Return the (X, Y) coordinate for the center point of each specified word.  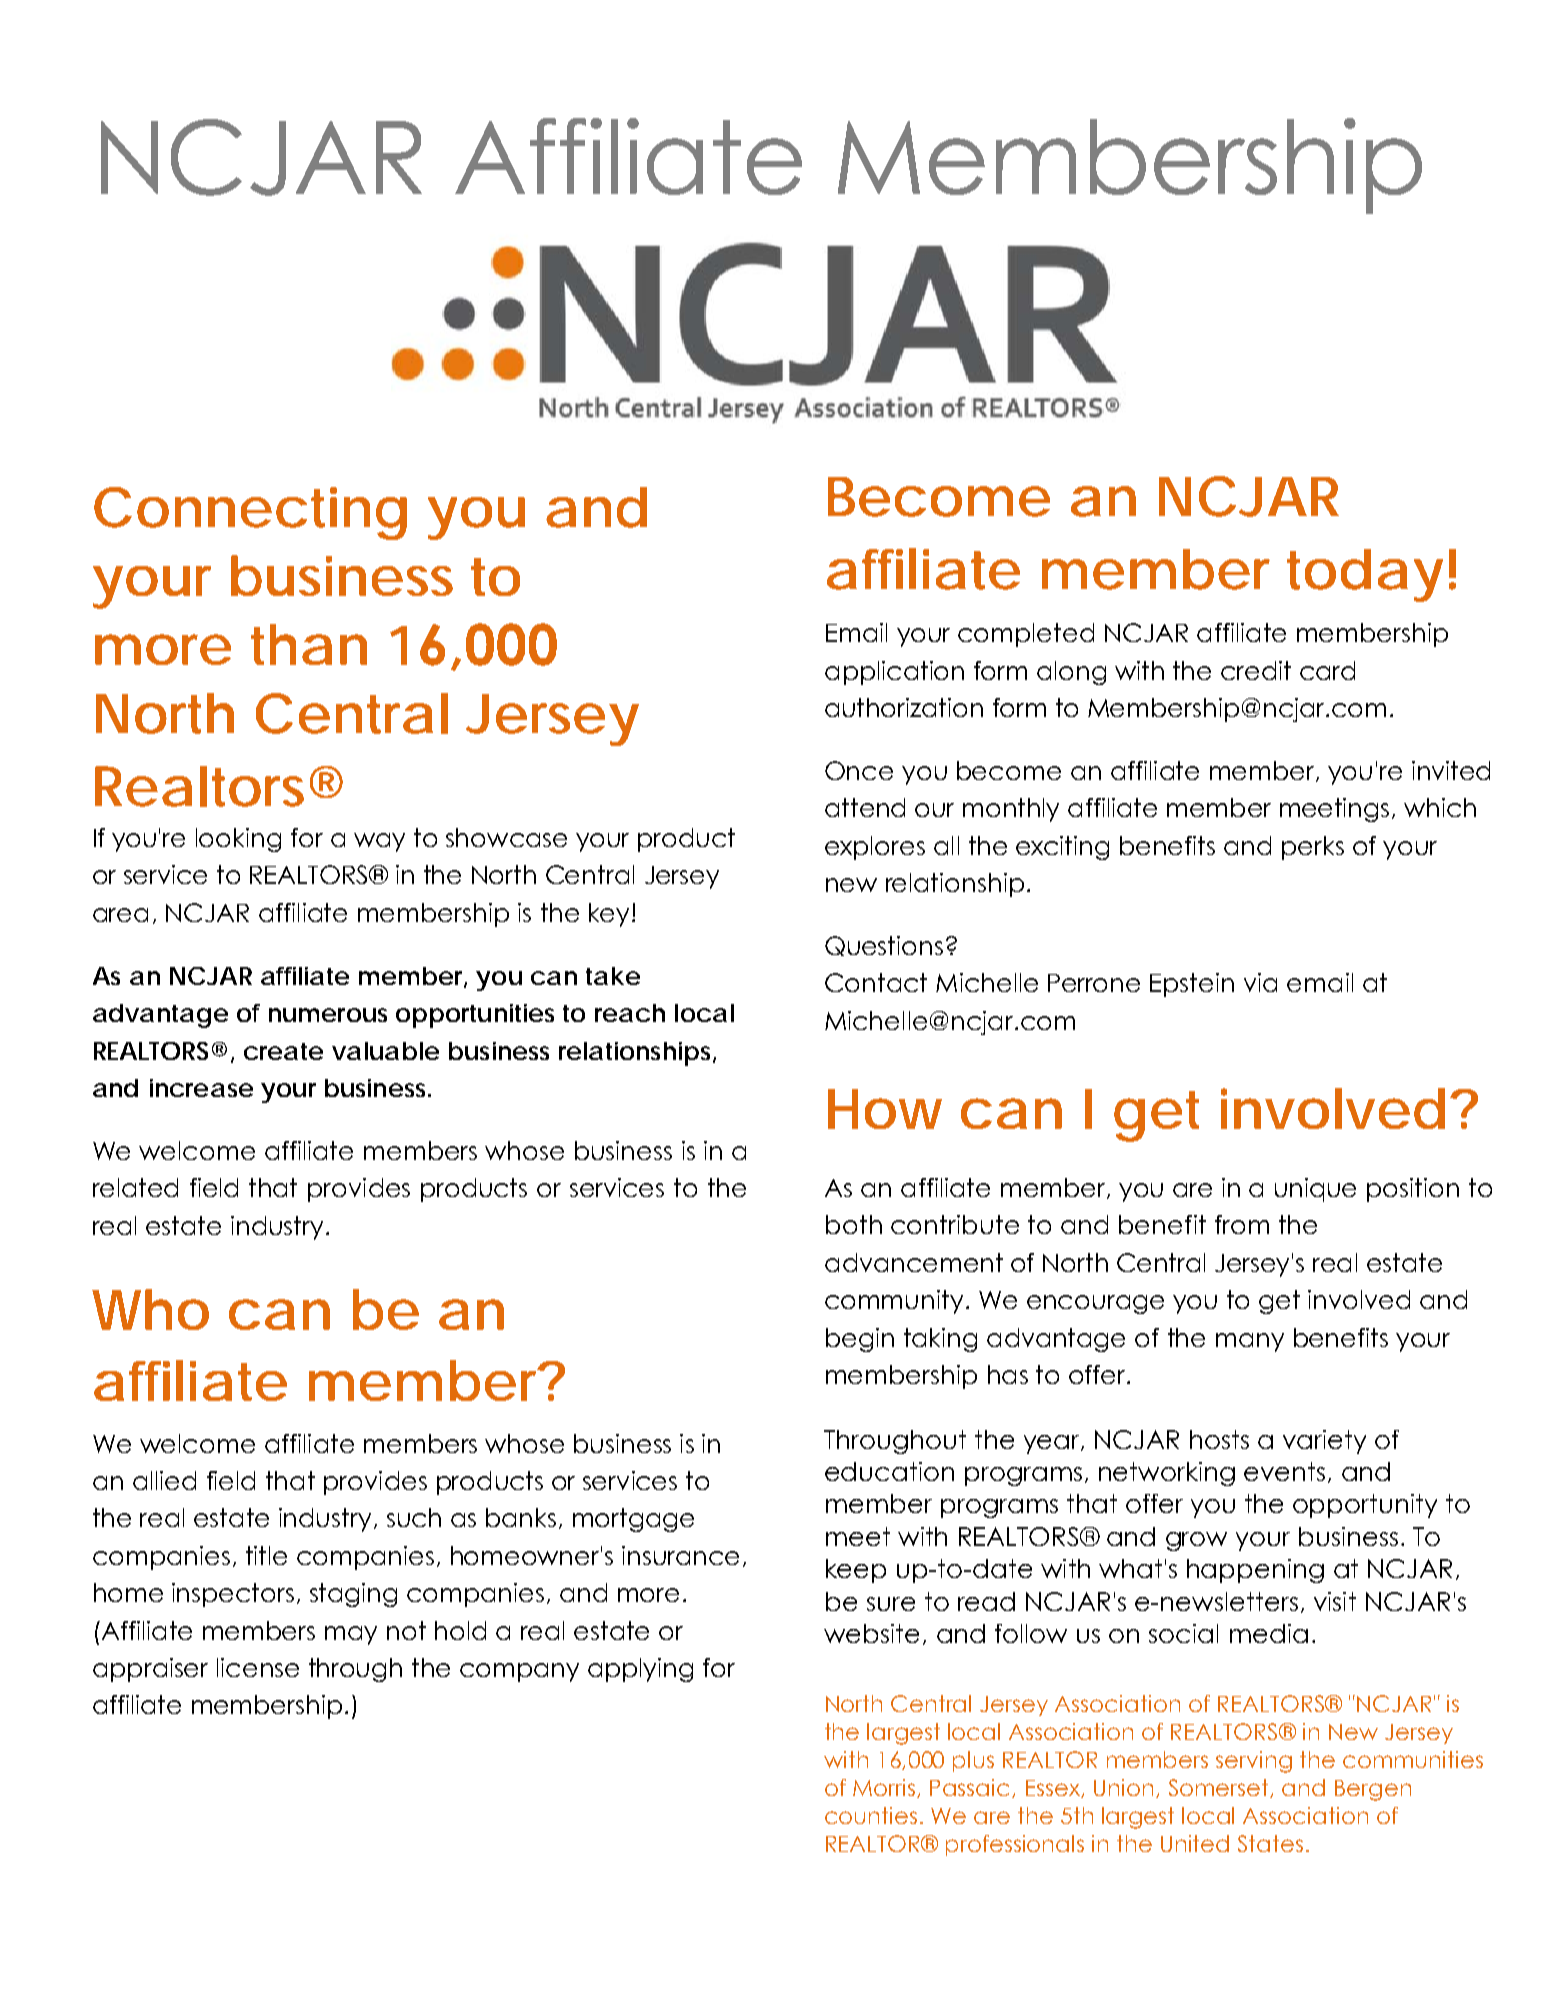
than (309, 644)
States (1270, 1843)
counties (871, 1815)
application (894, 673)
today (1365, 575)
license (258, 1667)
